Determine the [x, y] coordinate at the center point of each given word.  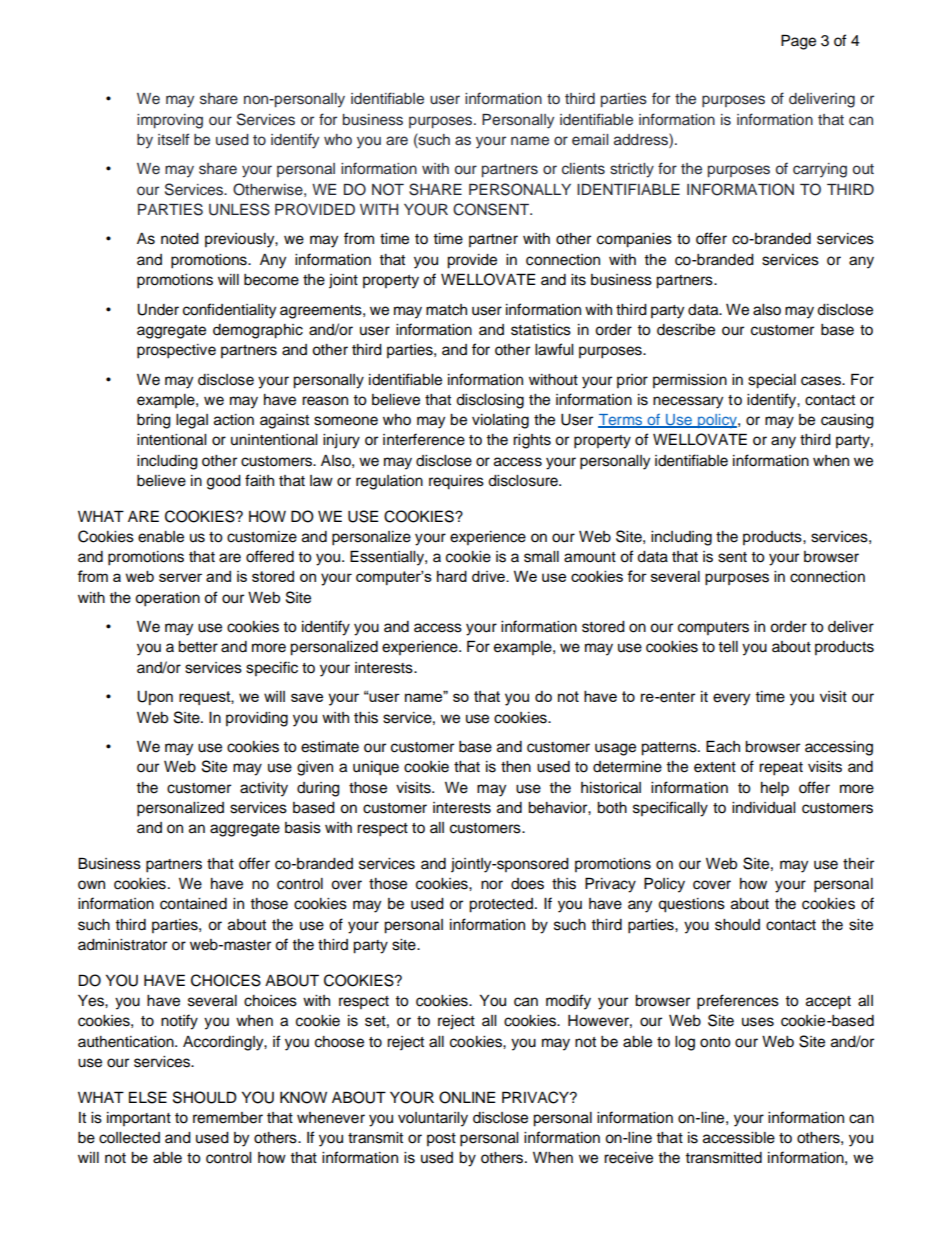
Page [798, 42]
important [139, 1119]
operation [167, 599]
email [590, 139]
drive [489, 576]
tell [728, 647]
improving [170, 121]
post [441, 1139]
